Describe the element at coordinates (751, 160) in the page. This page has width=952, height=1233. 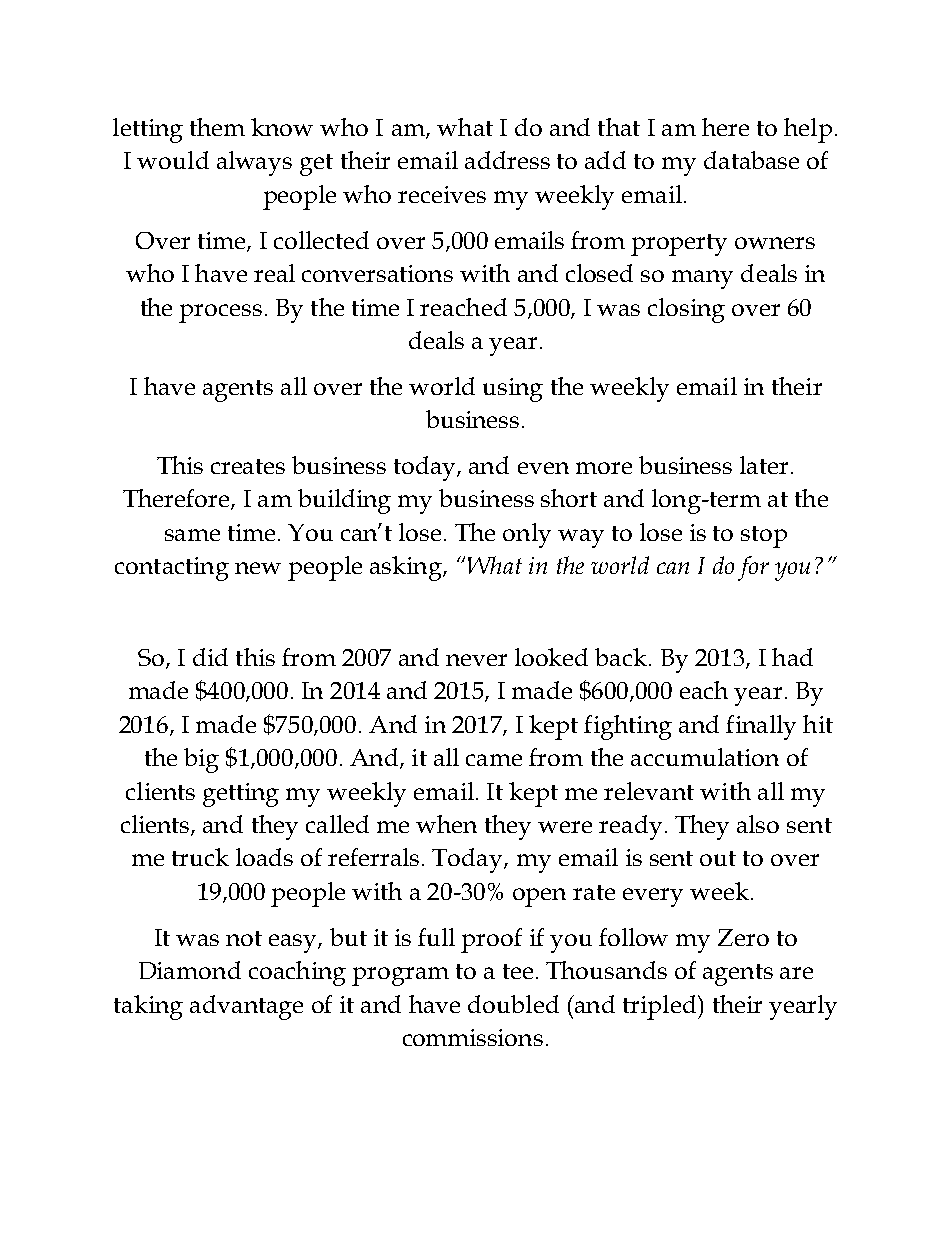
I see `database` at that location.
